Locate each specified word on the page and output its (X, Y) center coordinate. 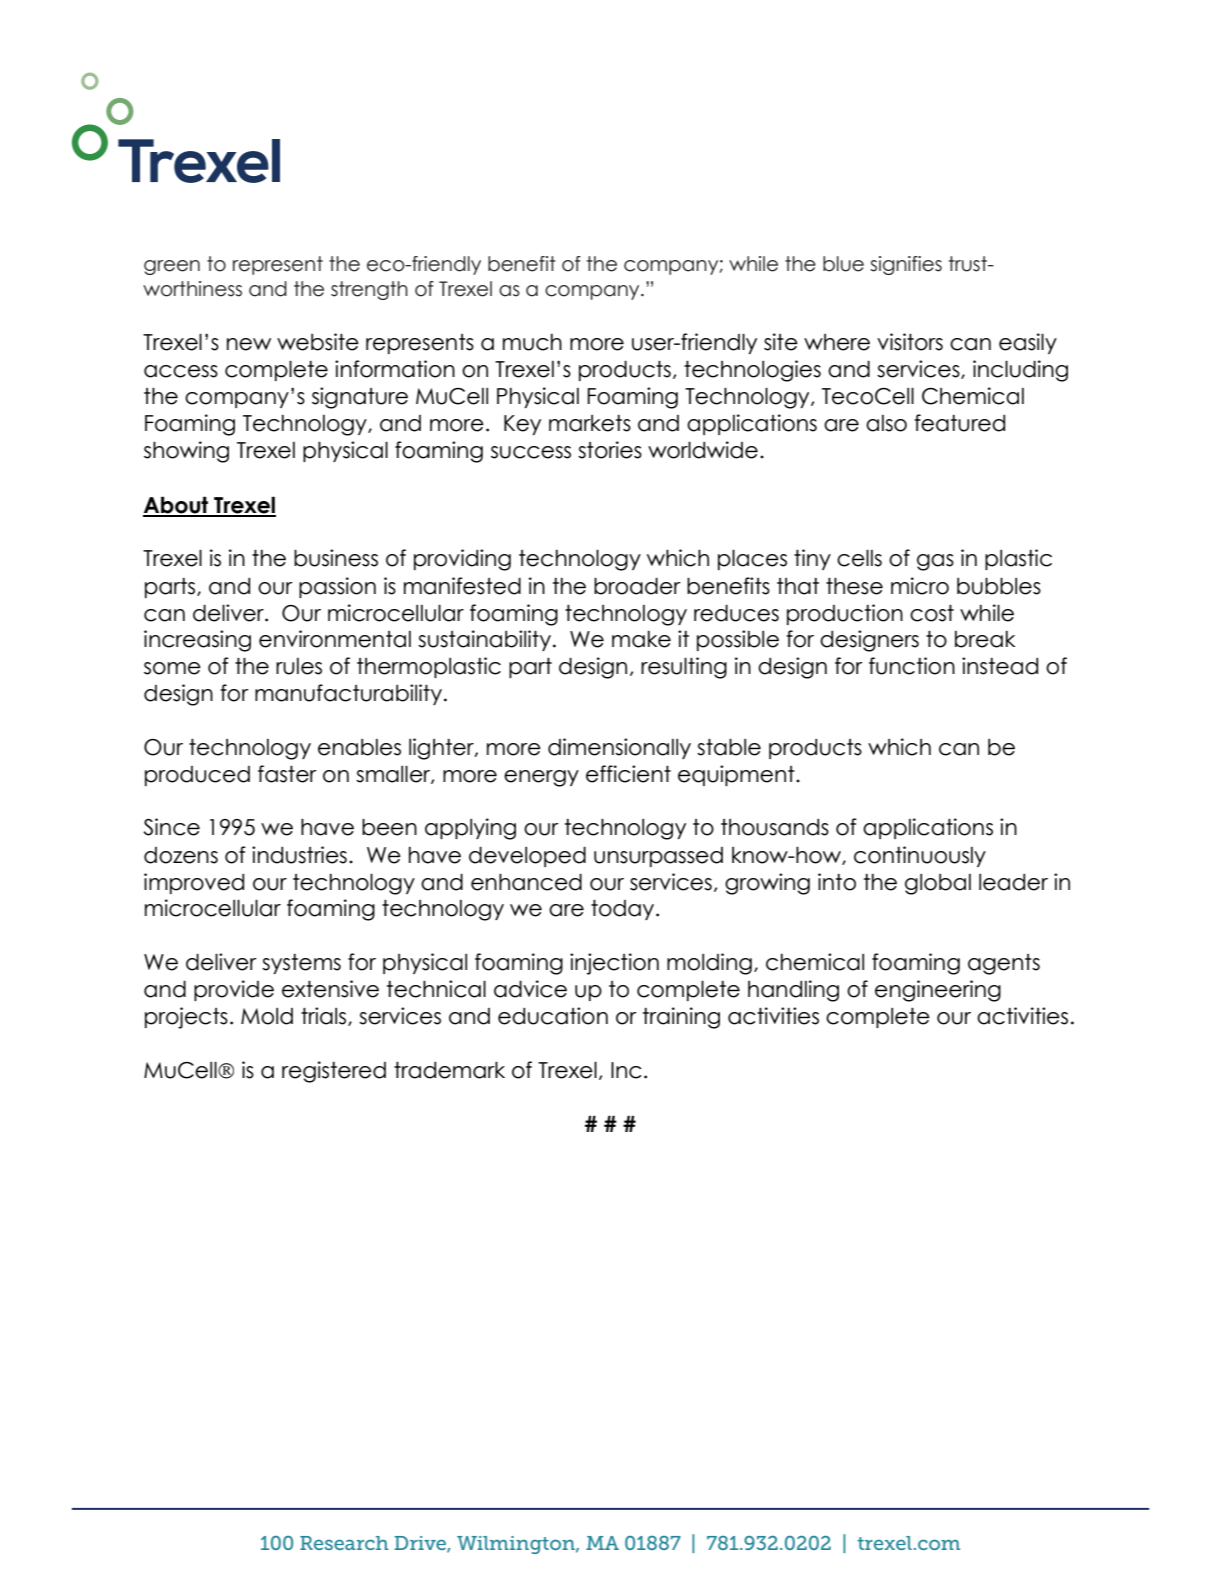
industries (299, 855)
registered (334, 1072)
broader (637, 586)
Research (344, 1543)
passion (337, 587)
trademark (449, 1070)
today (624, 910)
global (938, 884)
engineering (938, 991)
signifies (906, 265)
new (249, 344)
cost (932, 613)
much (532, 342)
